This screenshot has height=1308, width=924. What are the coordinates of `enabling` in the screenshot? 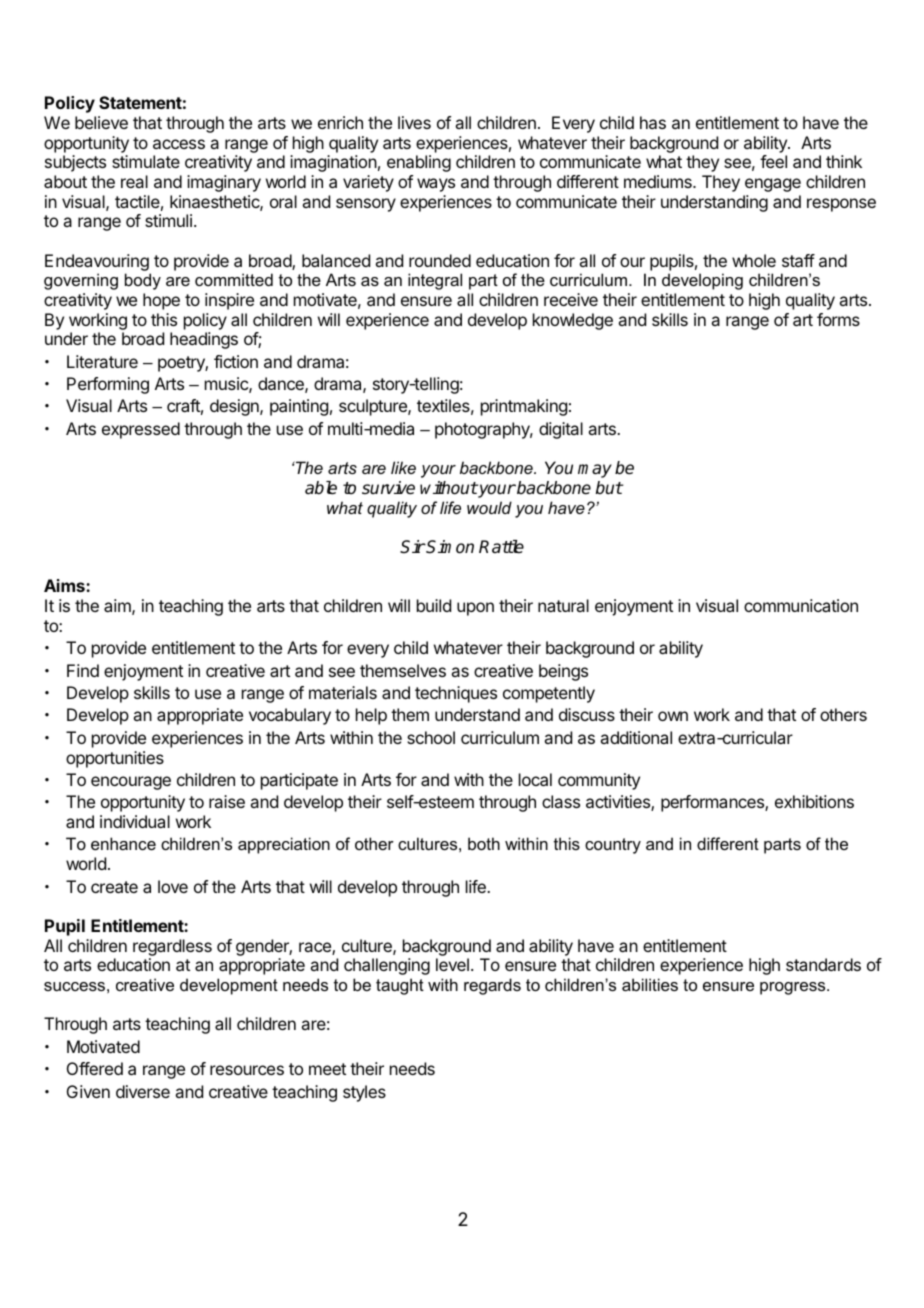 It's located at (419, 163).
